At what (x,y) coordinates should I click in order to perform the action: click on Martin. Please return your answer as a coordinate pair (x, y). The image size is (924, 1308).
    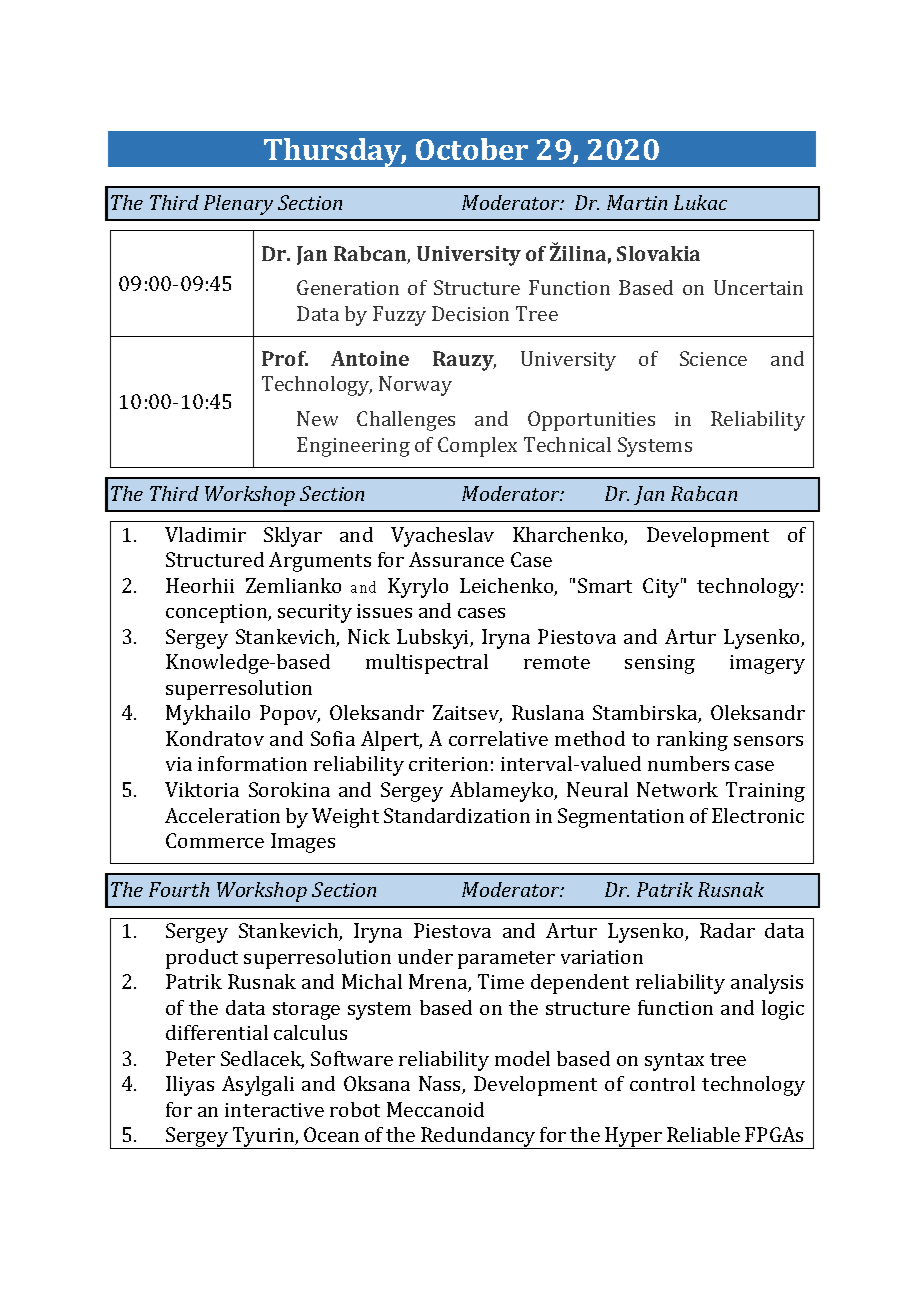
    Looking at the image, I should click on (637, 202).
